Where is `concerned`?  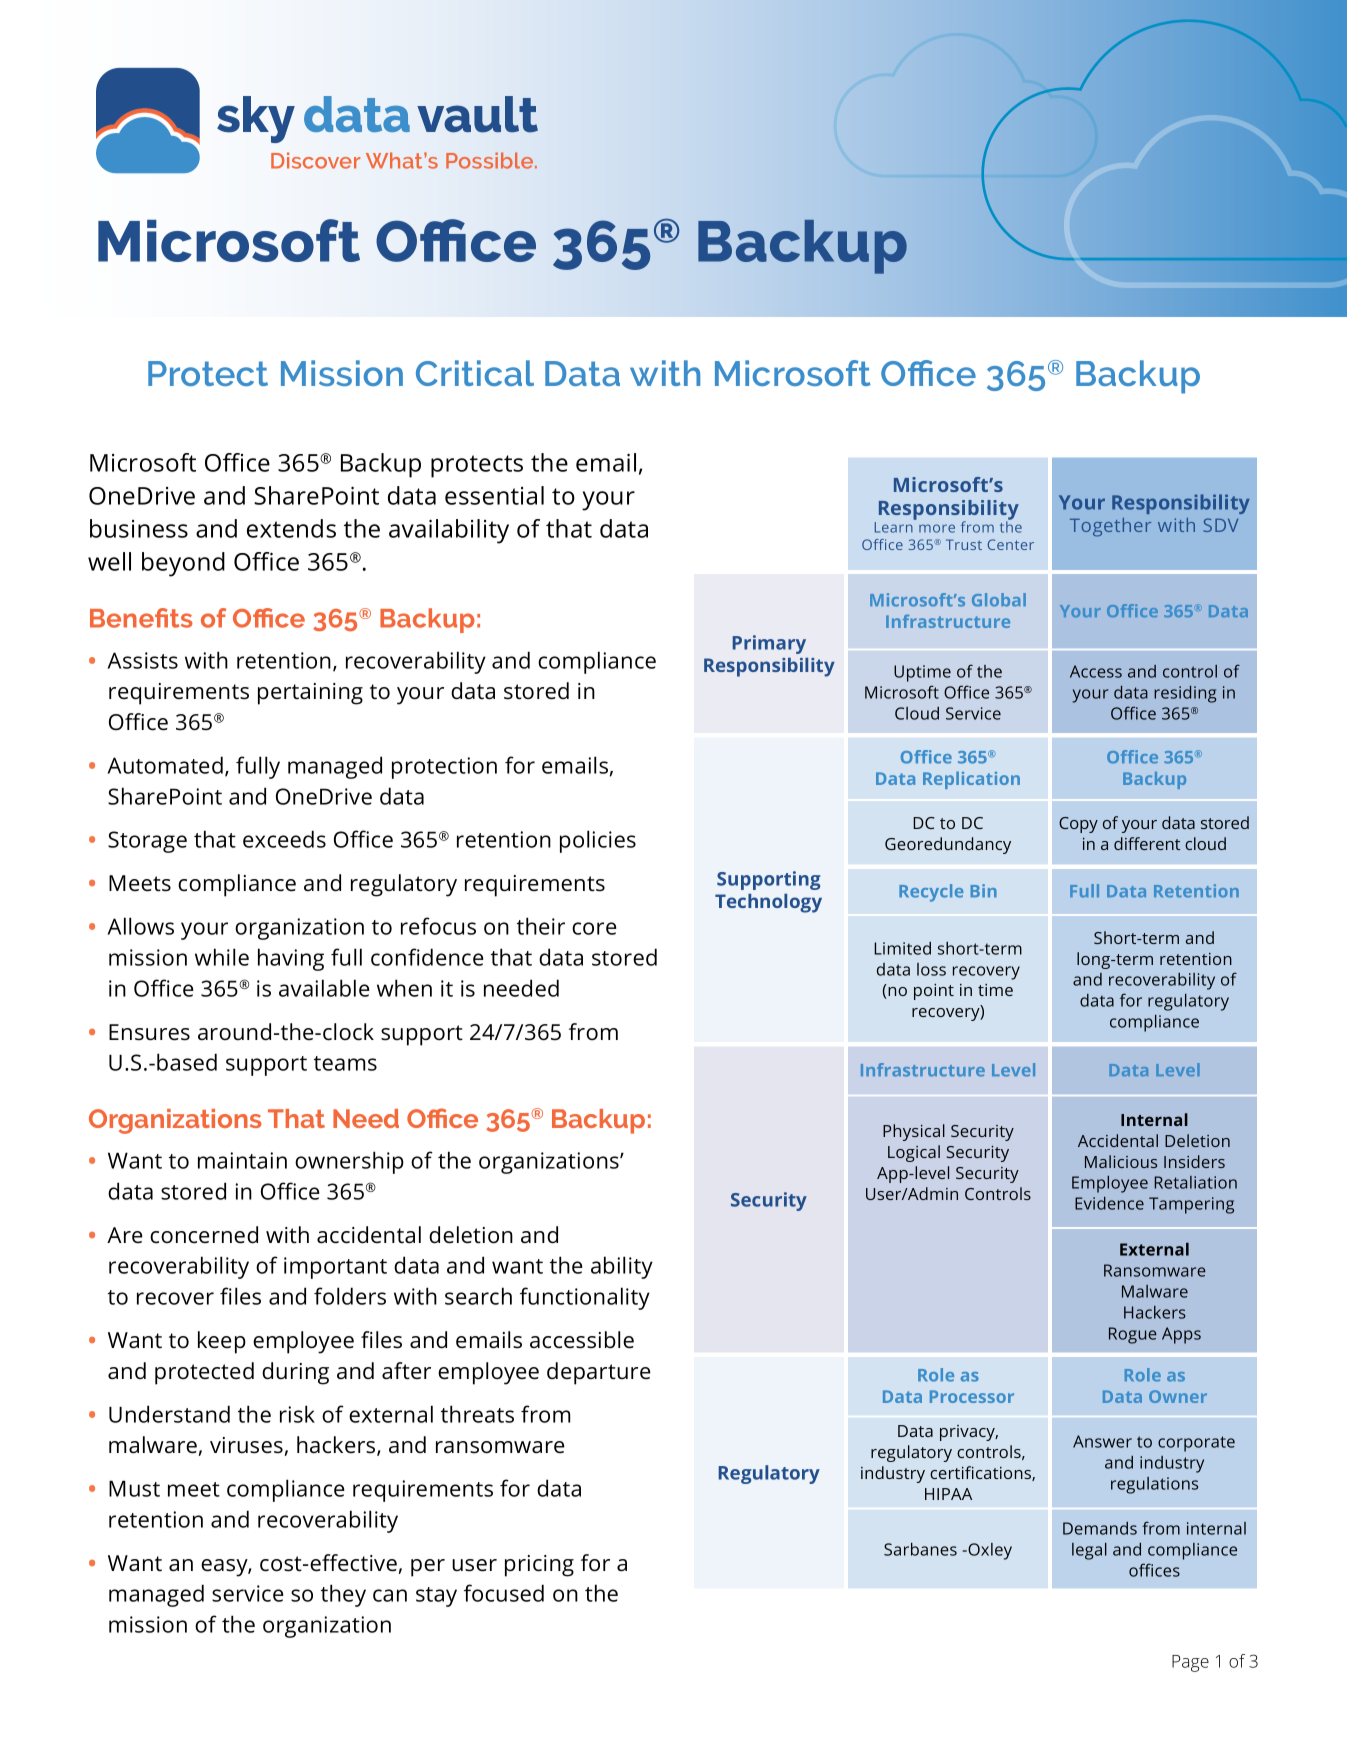 concerned is located at coordinates (204, 1235).
